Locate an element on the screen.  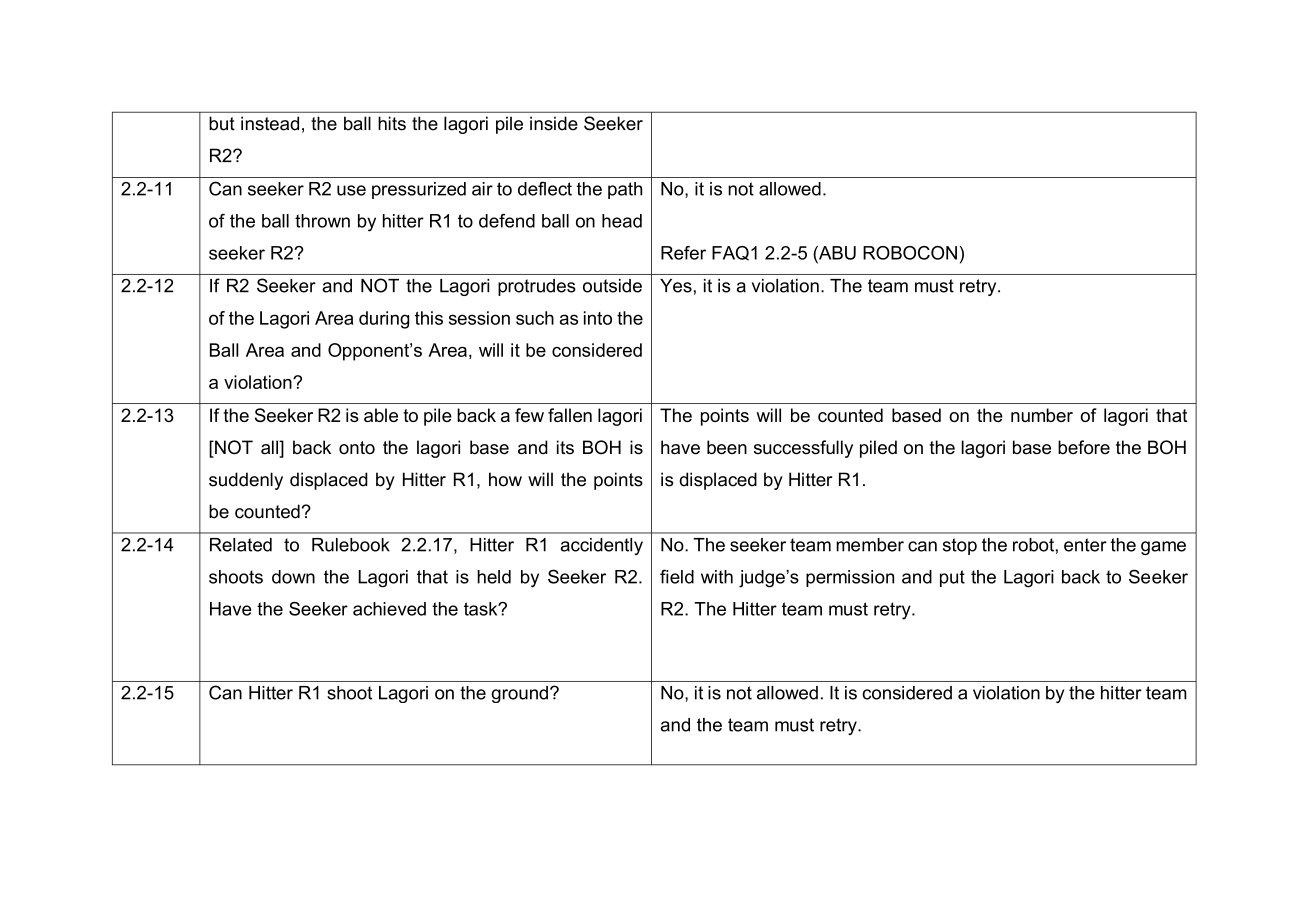
hits is located at coordinates (392, 123).
